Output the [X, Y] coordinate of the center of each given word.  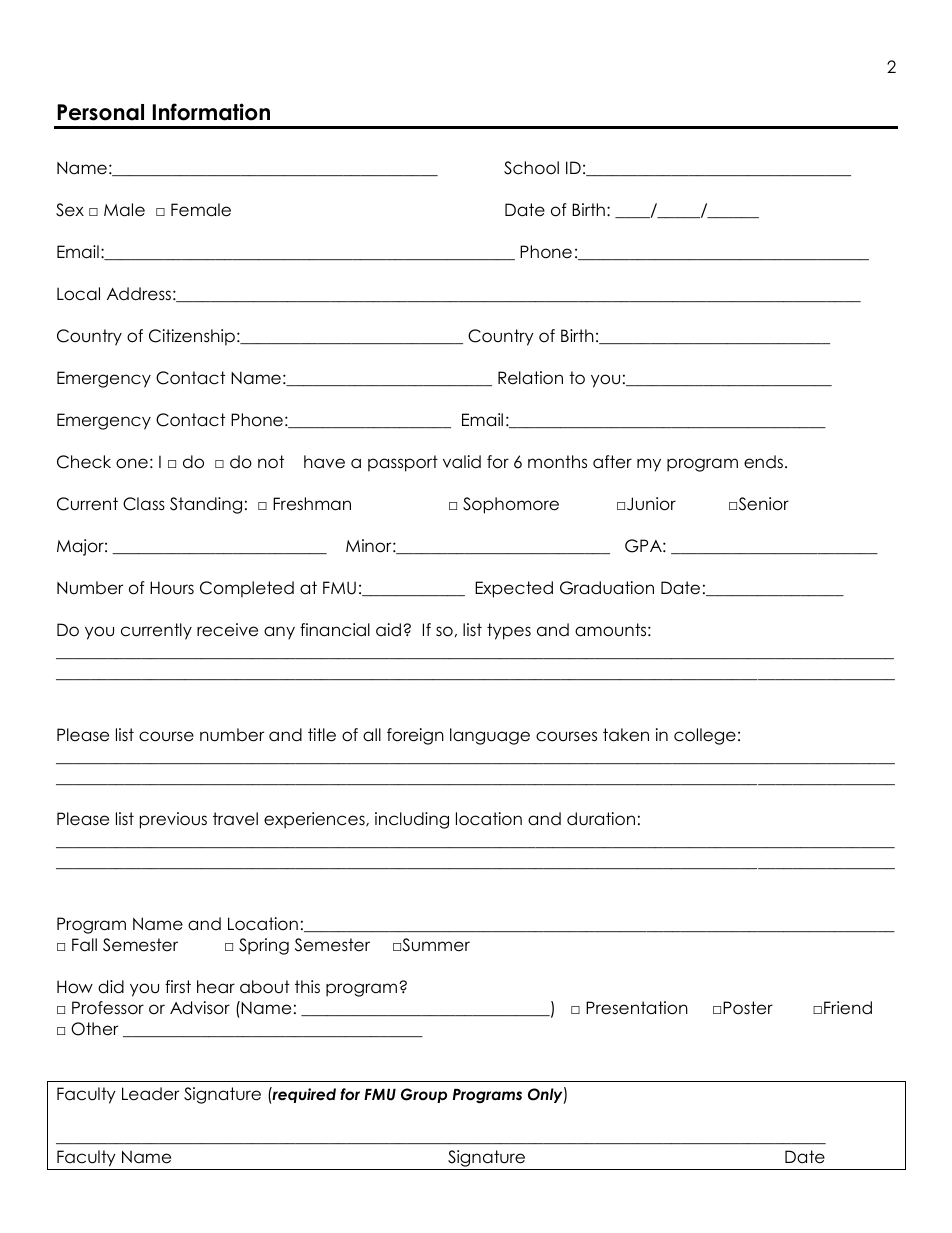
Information [211, 112]
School [531, 168]
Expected [514, 589]
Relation [530, 378]
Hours [172, 588]
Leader [150, 1094]
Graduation [607, 588]
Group [424, 1095]
